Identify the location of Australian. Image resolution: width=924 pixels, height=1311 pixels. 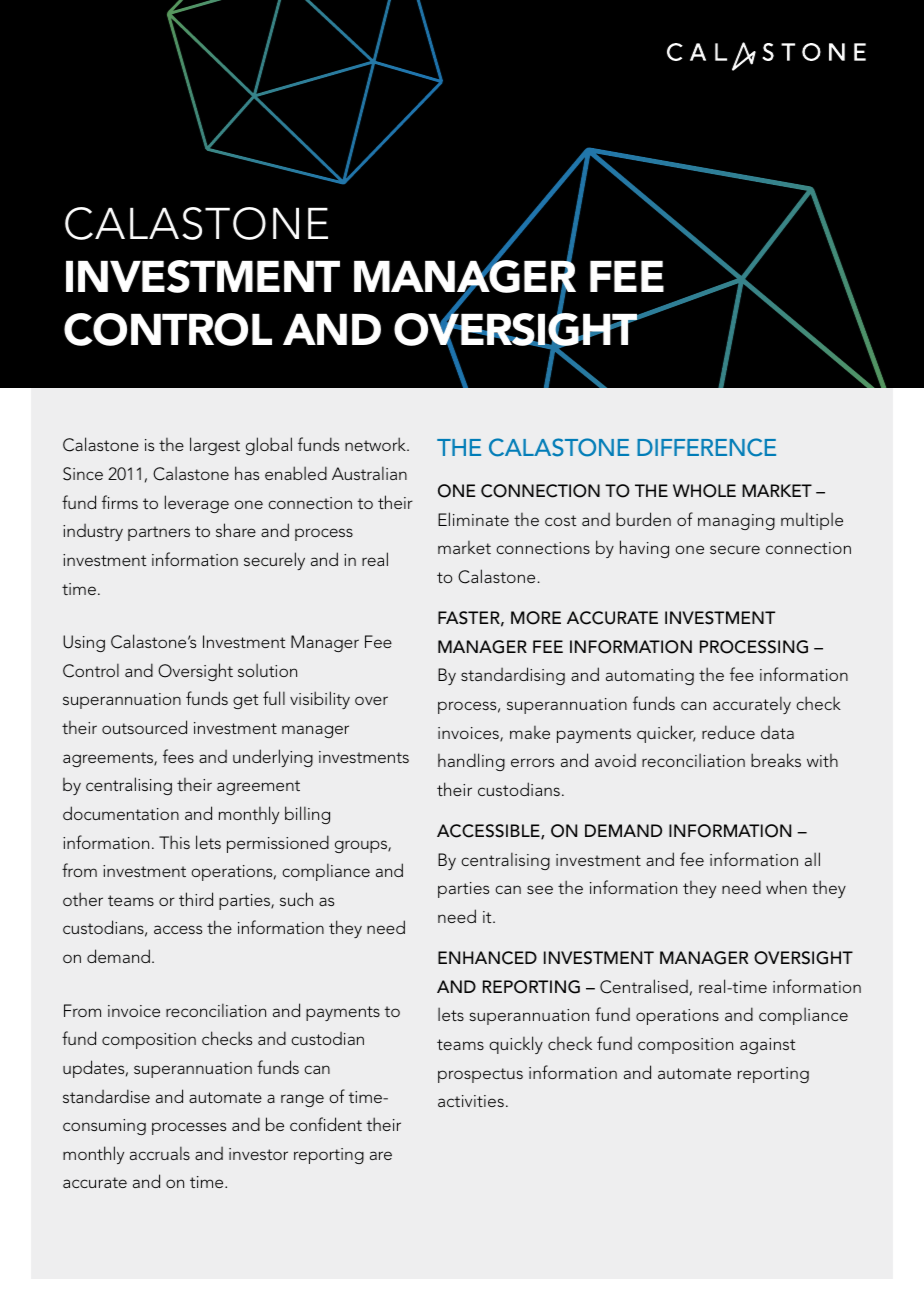
(369, 473).
